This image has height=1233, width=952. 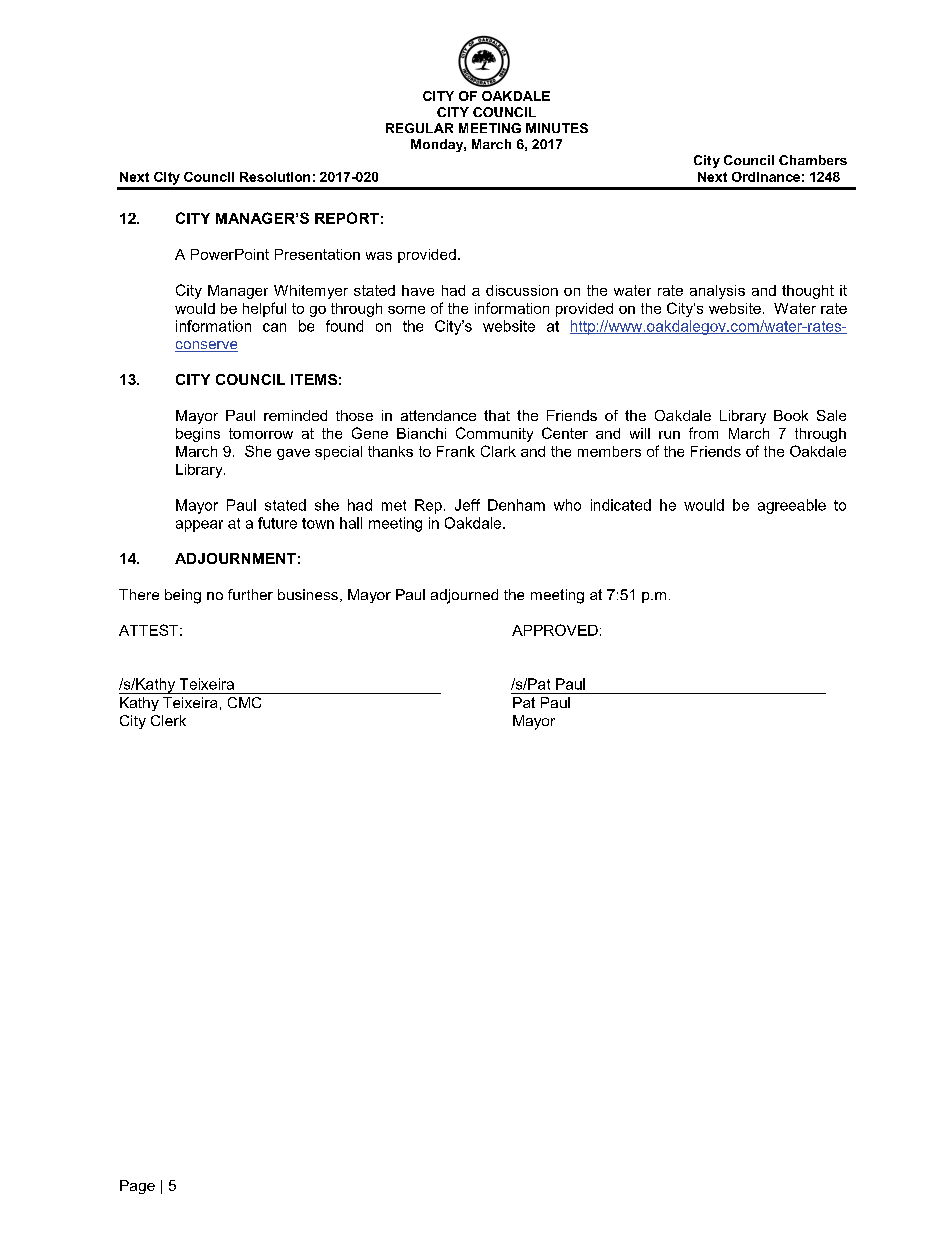 What do you see at coordinates (555, 630) in the image?
I see `APPROVED` at bounding box center [555, 630].
